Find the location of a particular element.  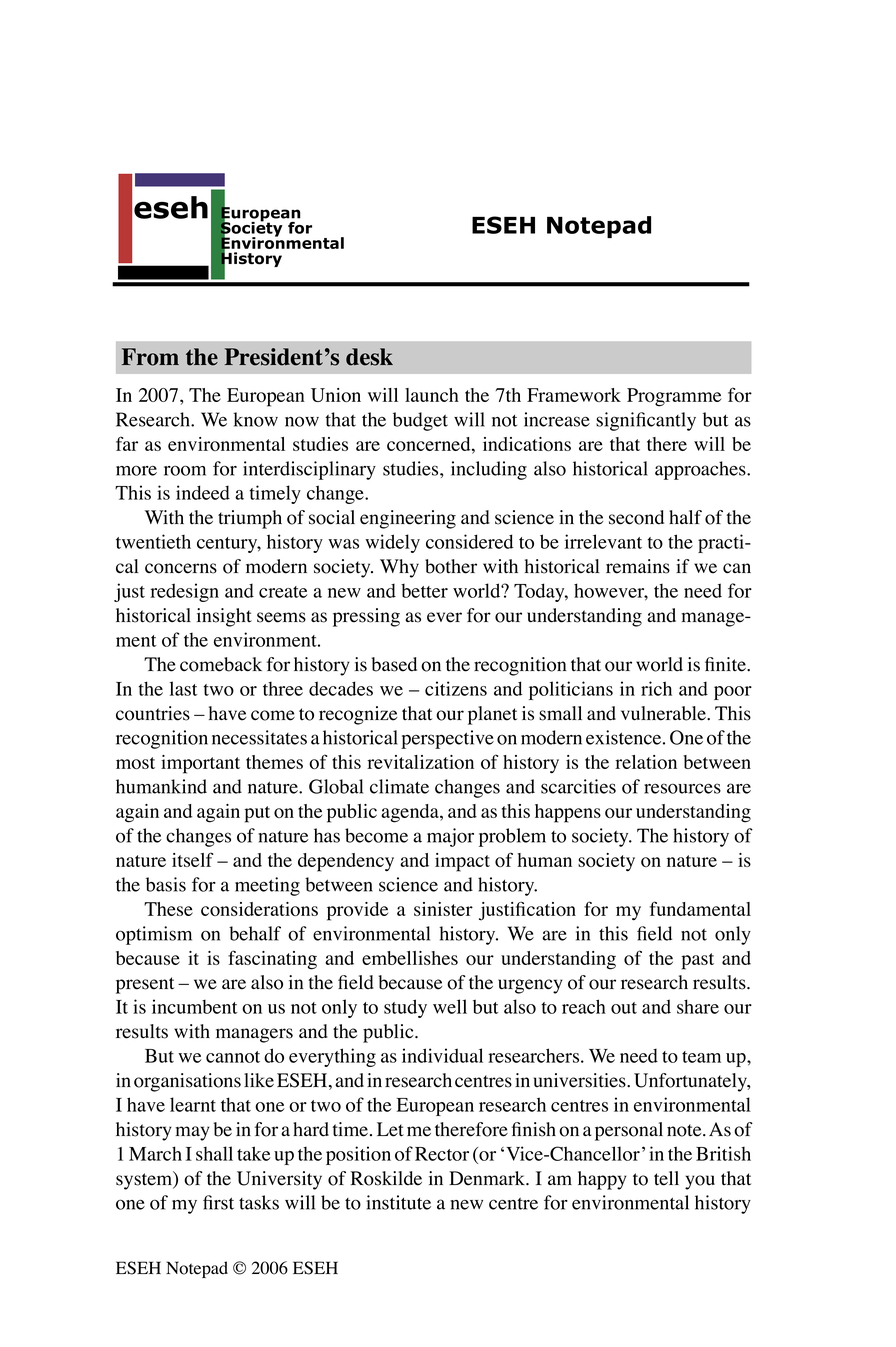

resources is located at coordinates (682, 788).
